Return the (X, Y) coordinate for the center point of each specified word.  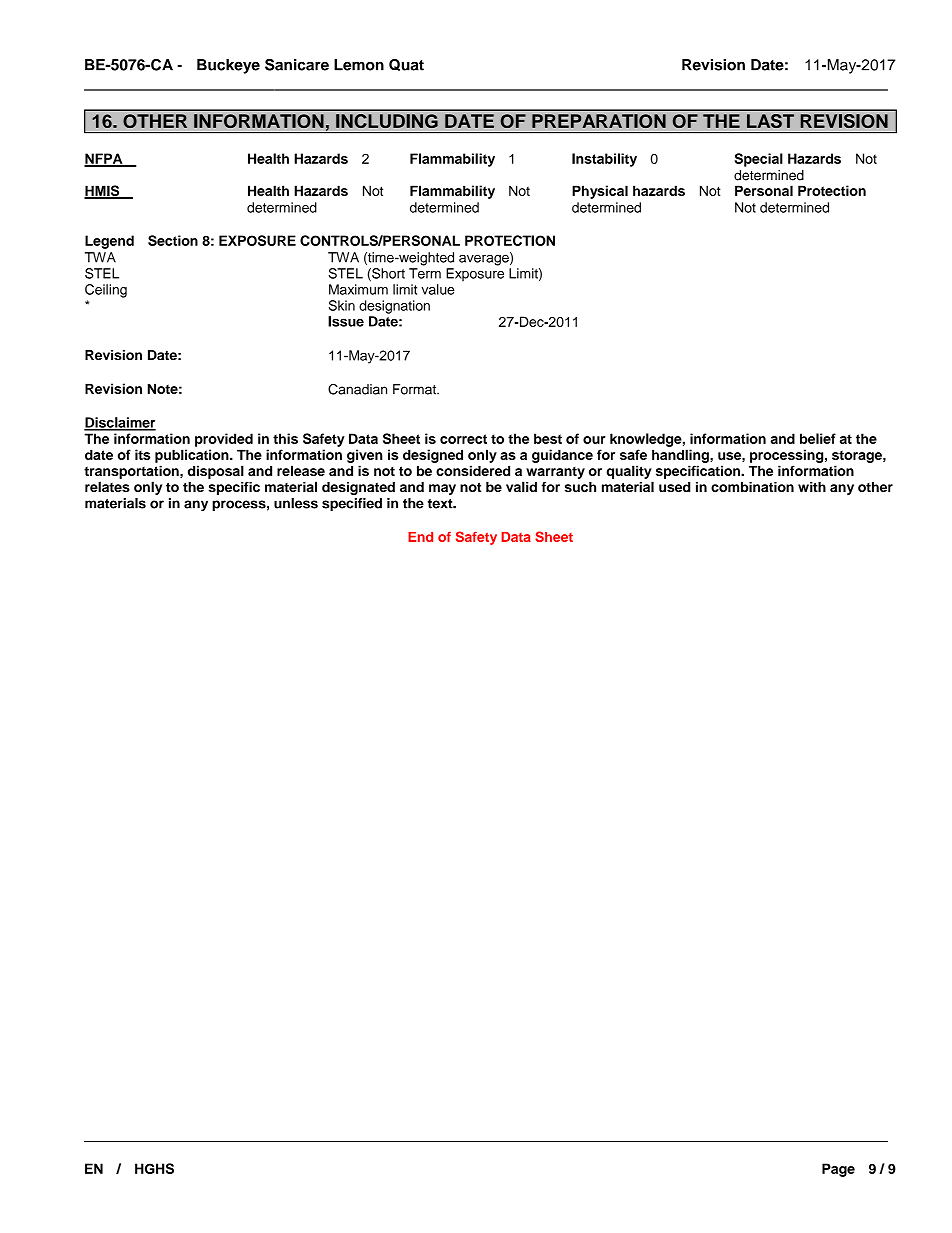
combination (752, 487)
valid (521, 486)
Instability (604, 160)
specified (352, 504)
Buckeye (228, 66)
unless (296, 503)
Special (759, 160)
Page (838, 1170)
